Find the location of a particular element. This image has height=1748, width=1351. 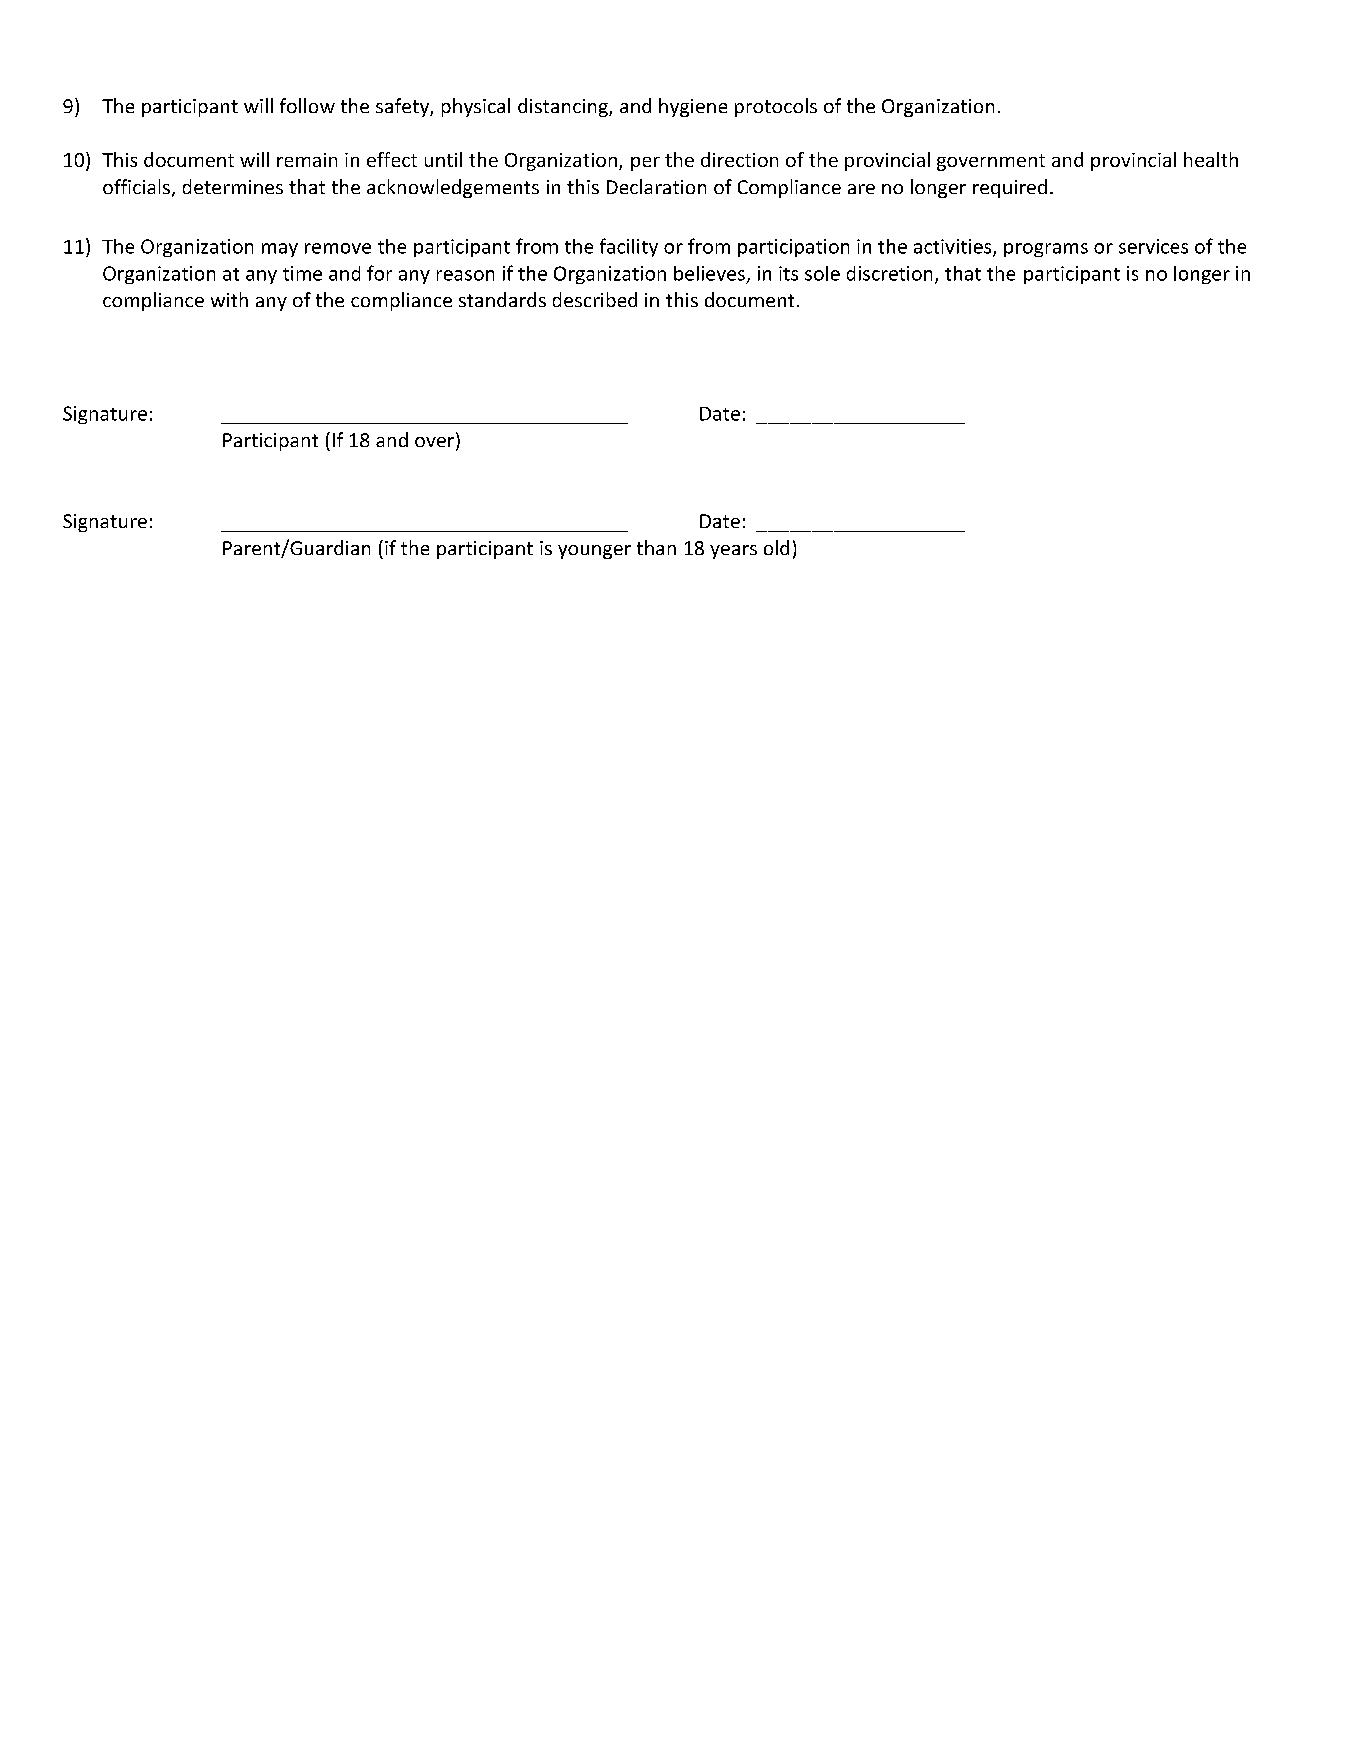

hygiene is located at coordinates (693, 107).
